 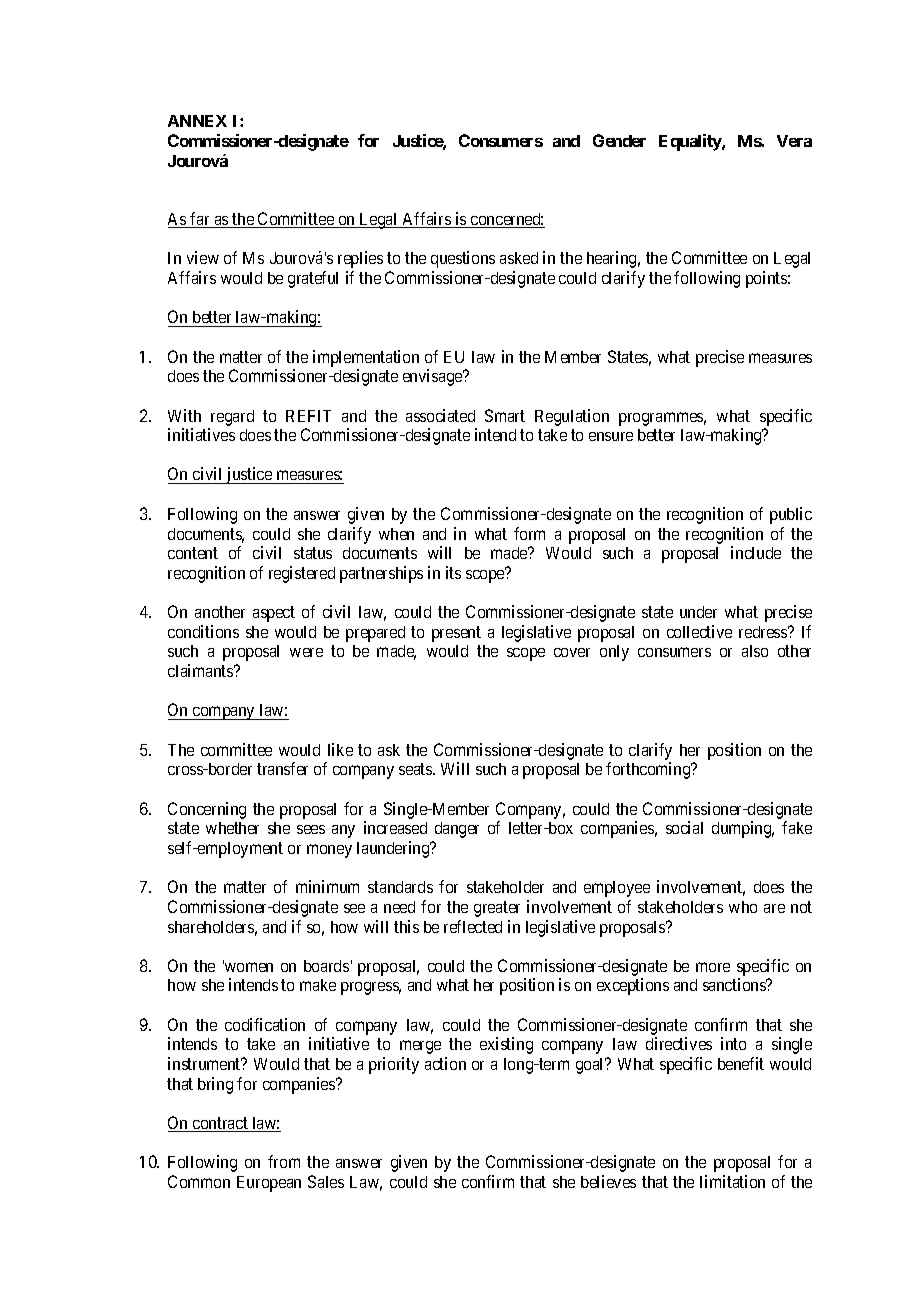 What do you see at coordinates (611, 436) in the screenshot?
I see `ensure` at bounding box center [611, 436].
